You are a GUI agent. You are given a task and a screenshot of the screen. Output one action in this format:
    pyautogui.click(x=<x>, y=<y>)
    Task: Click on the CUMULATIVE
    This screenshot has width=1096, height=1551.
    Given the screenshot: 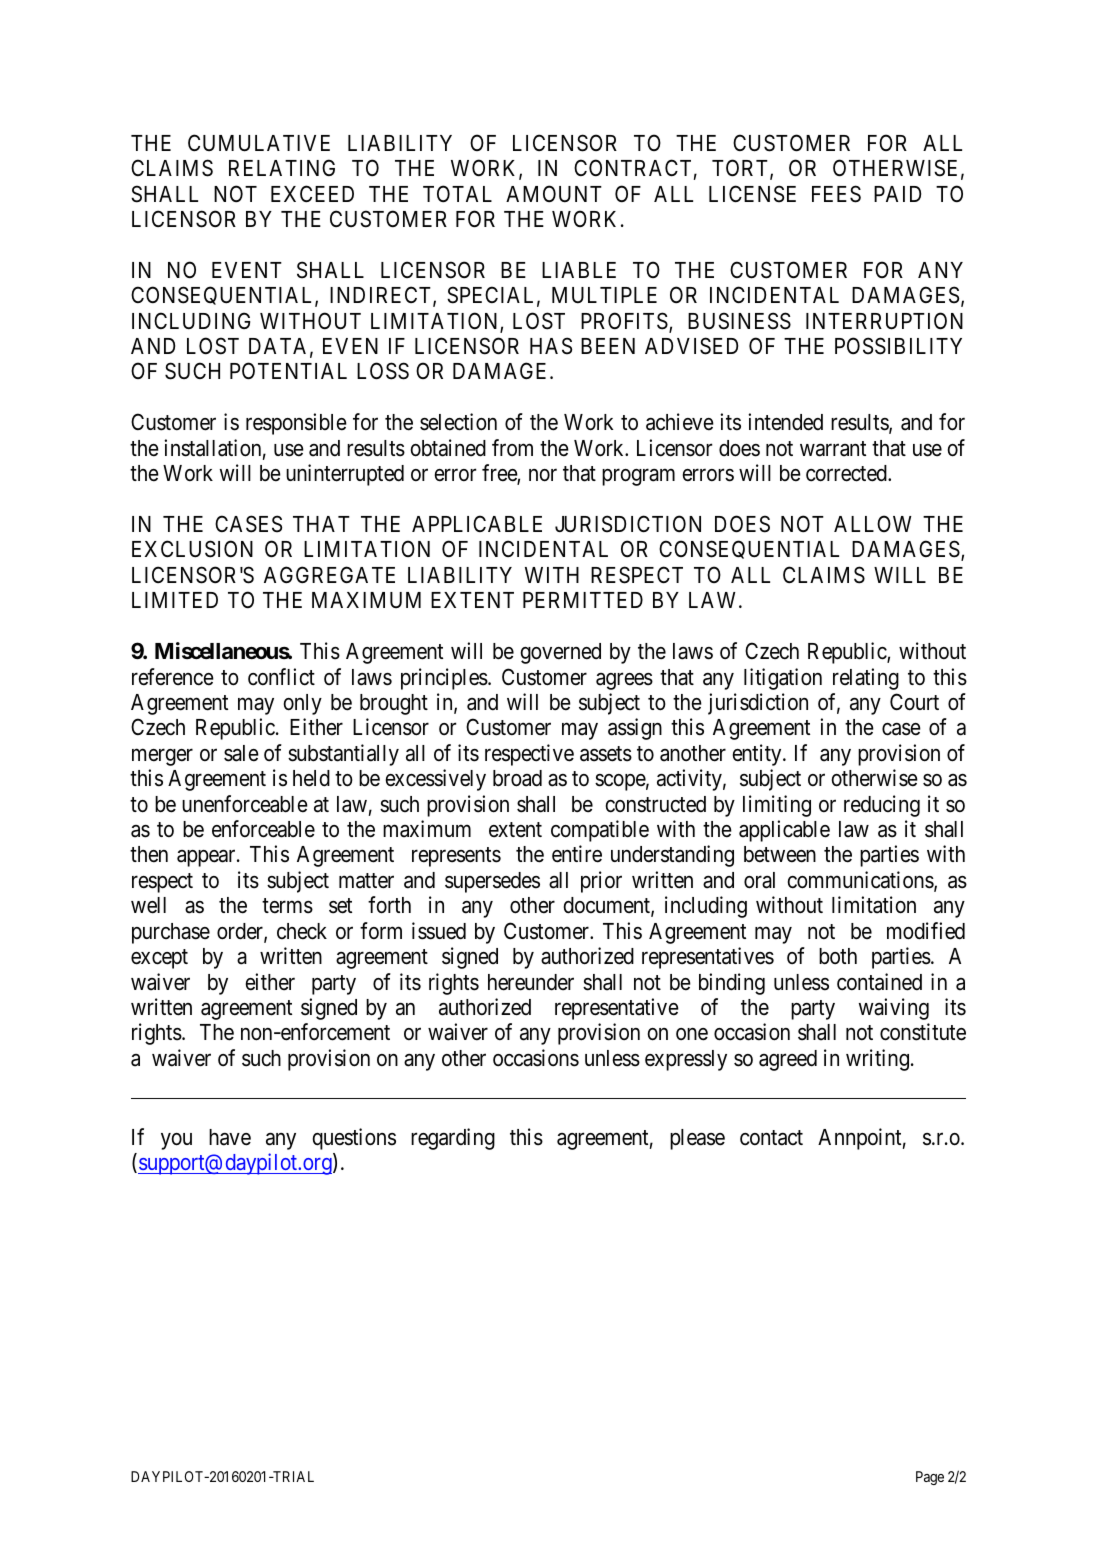 What is the action you would take?
    pyautogui.click(x=259, y=143)
